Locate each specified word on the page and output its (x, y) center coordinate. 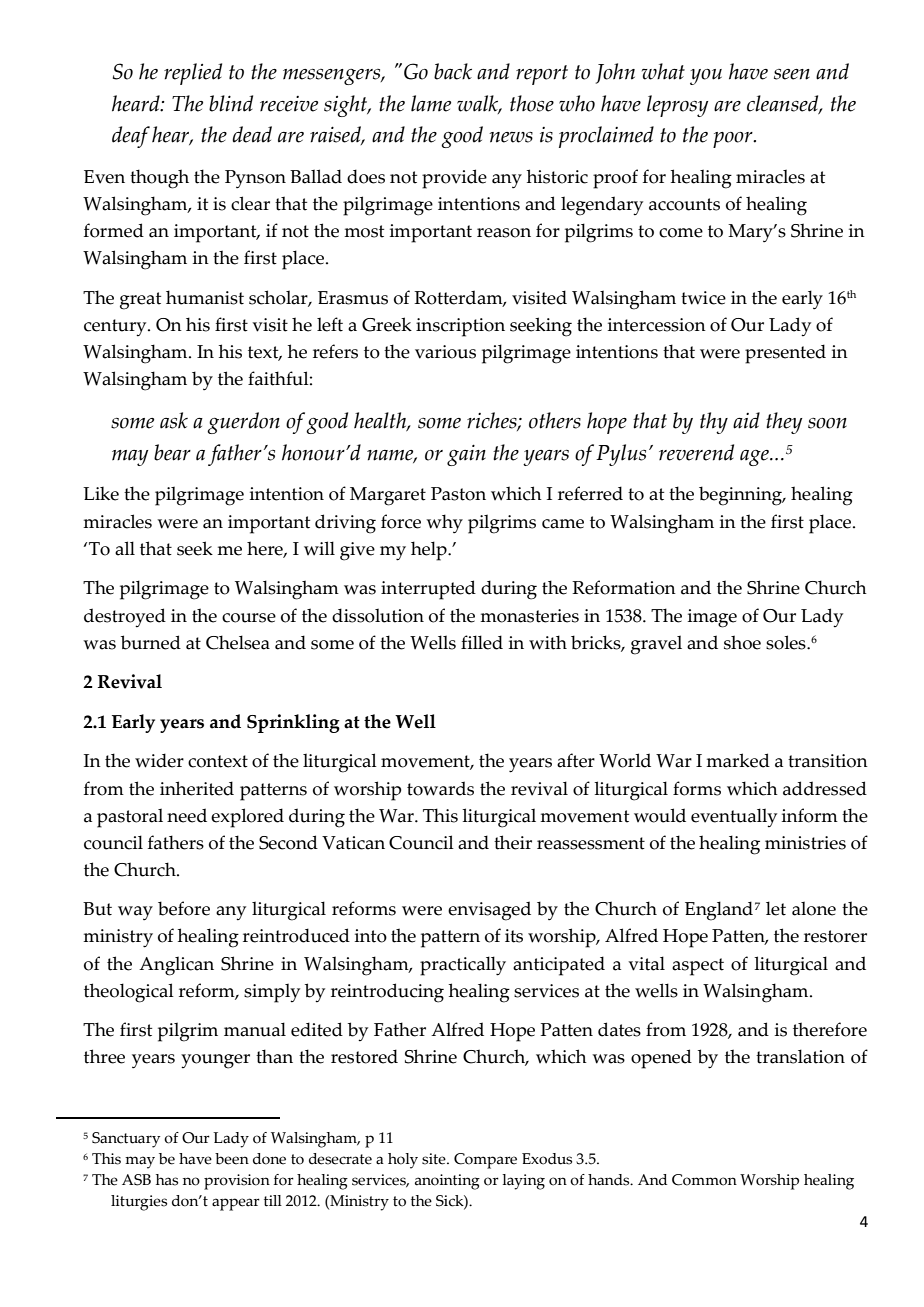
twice (703, 298)
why (444, 523)
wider (159, 760)
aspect (698, 967)
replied (193, 74)
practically (463, 966)
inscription (460, 327)
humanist (205, 297)
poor (734, 140)
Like (101, 494)
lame (431, 103)
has (167, 1180)
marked (738, 760)
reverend (696, 452)
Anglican (176, 966)
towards (440, 788)
